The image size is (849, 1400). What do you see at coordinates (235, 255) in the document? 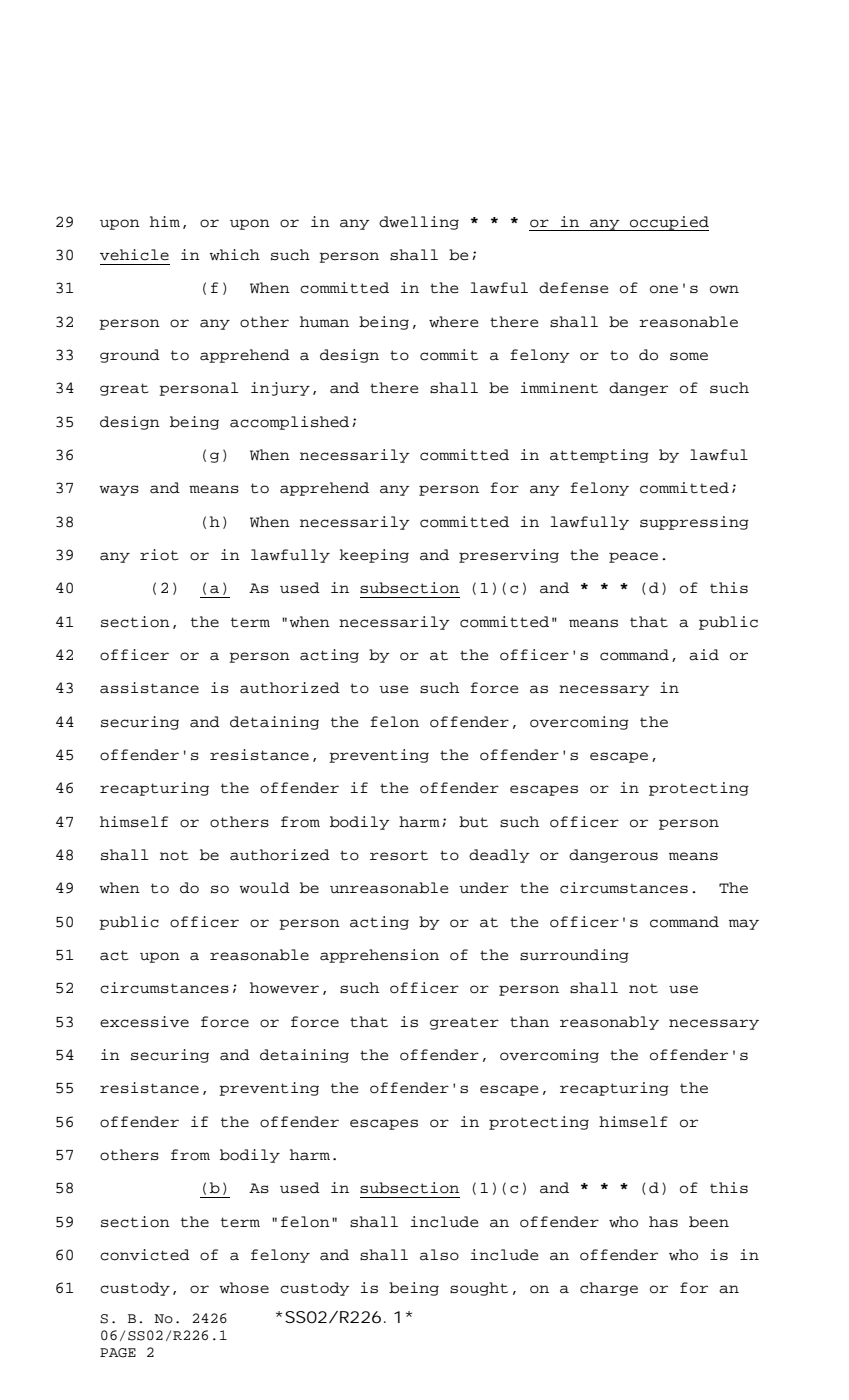
I see `which` at bounding box center [235, 255].
